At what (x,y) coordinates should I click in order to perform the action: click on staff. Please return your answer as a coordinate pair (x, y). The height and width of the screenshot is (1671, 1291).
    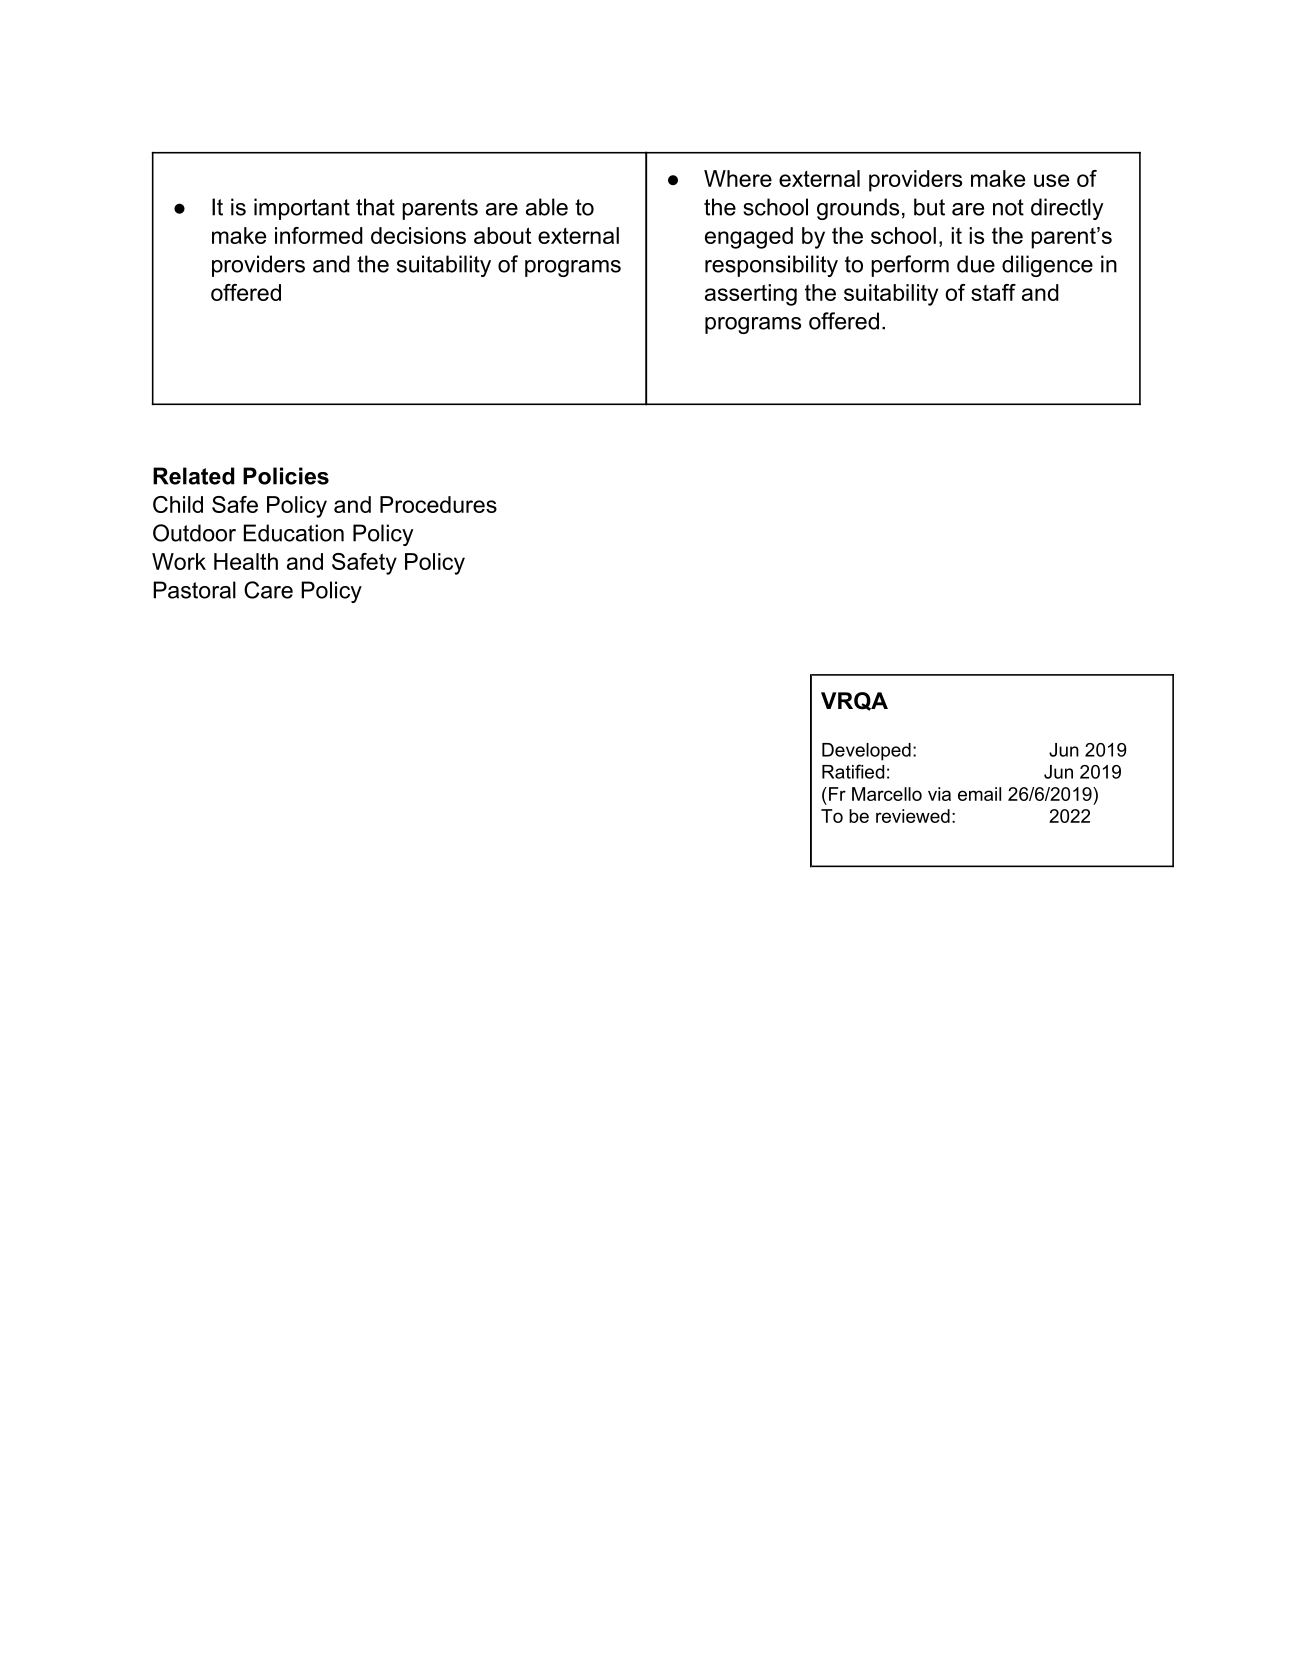
    Looking at the image, I should click on (993, 292).
